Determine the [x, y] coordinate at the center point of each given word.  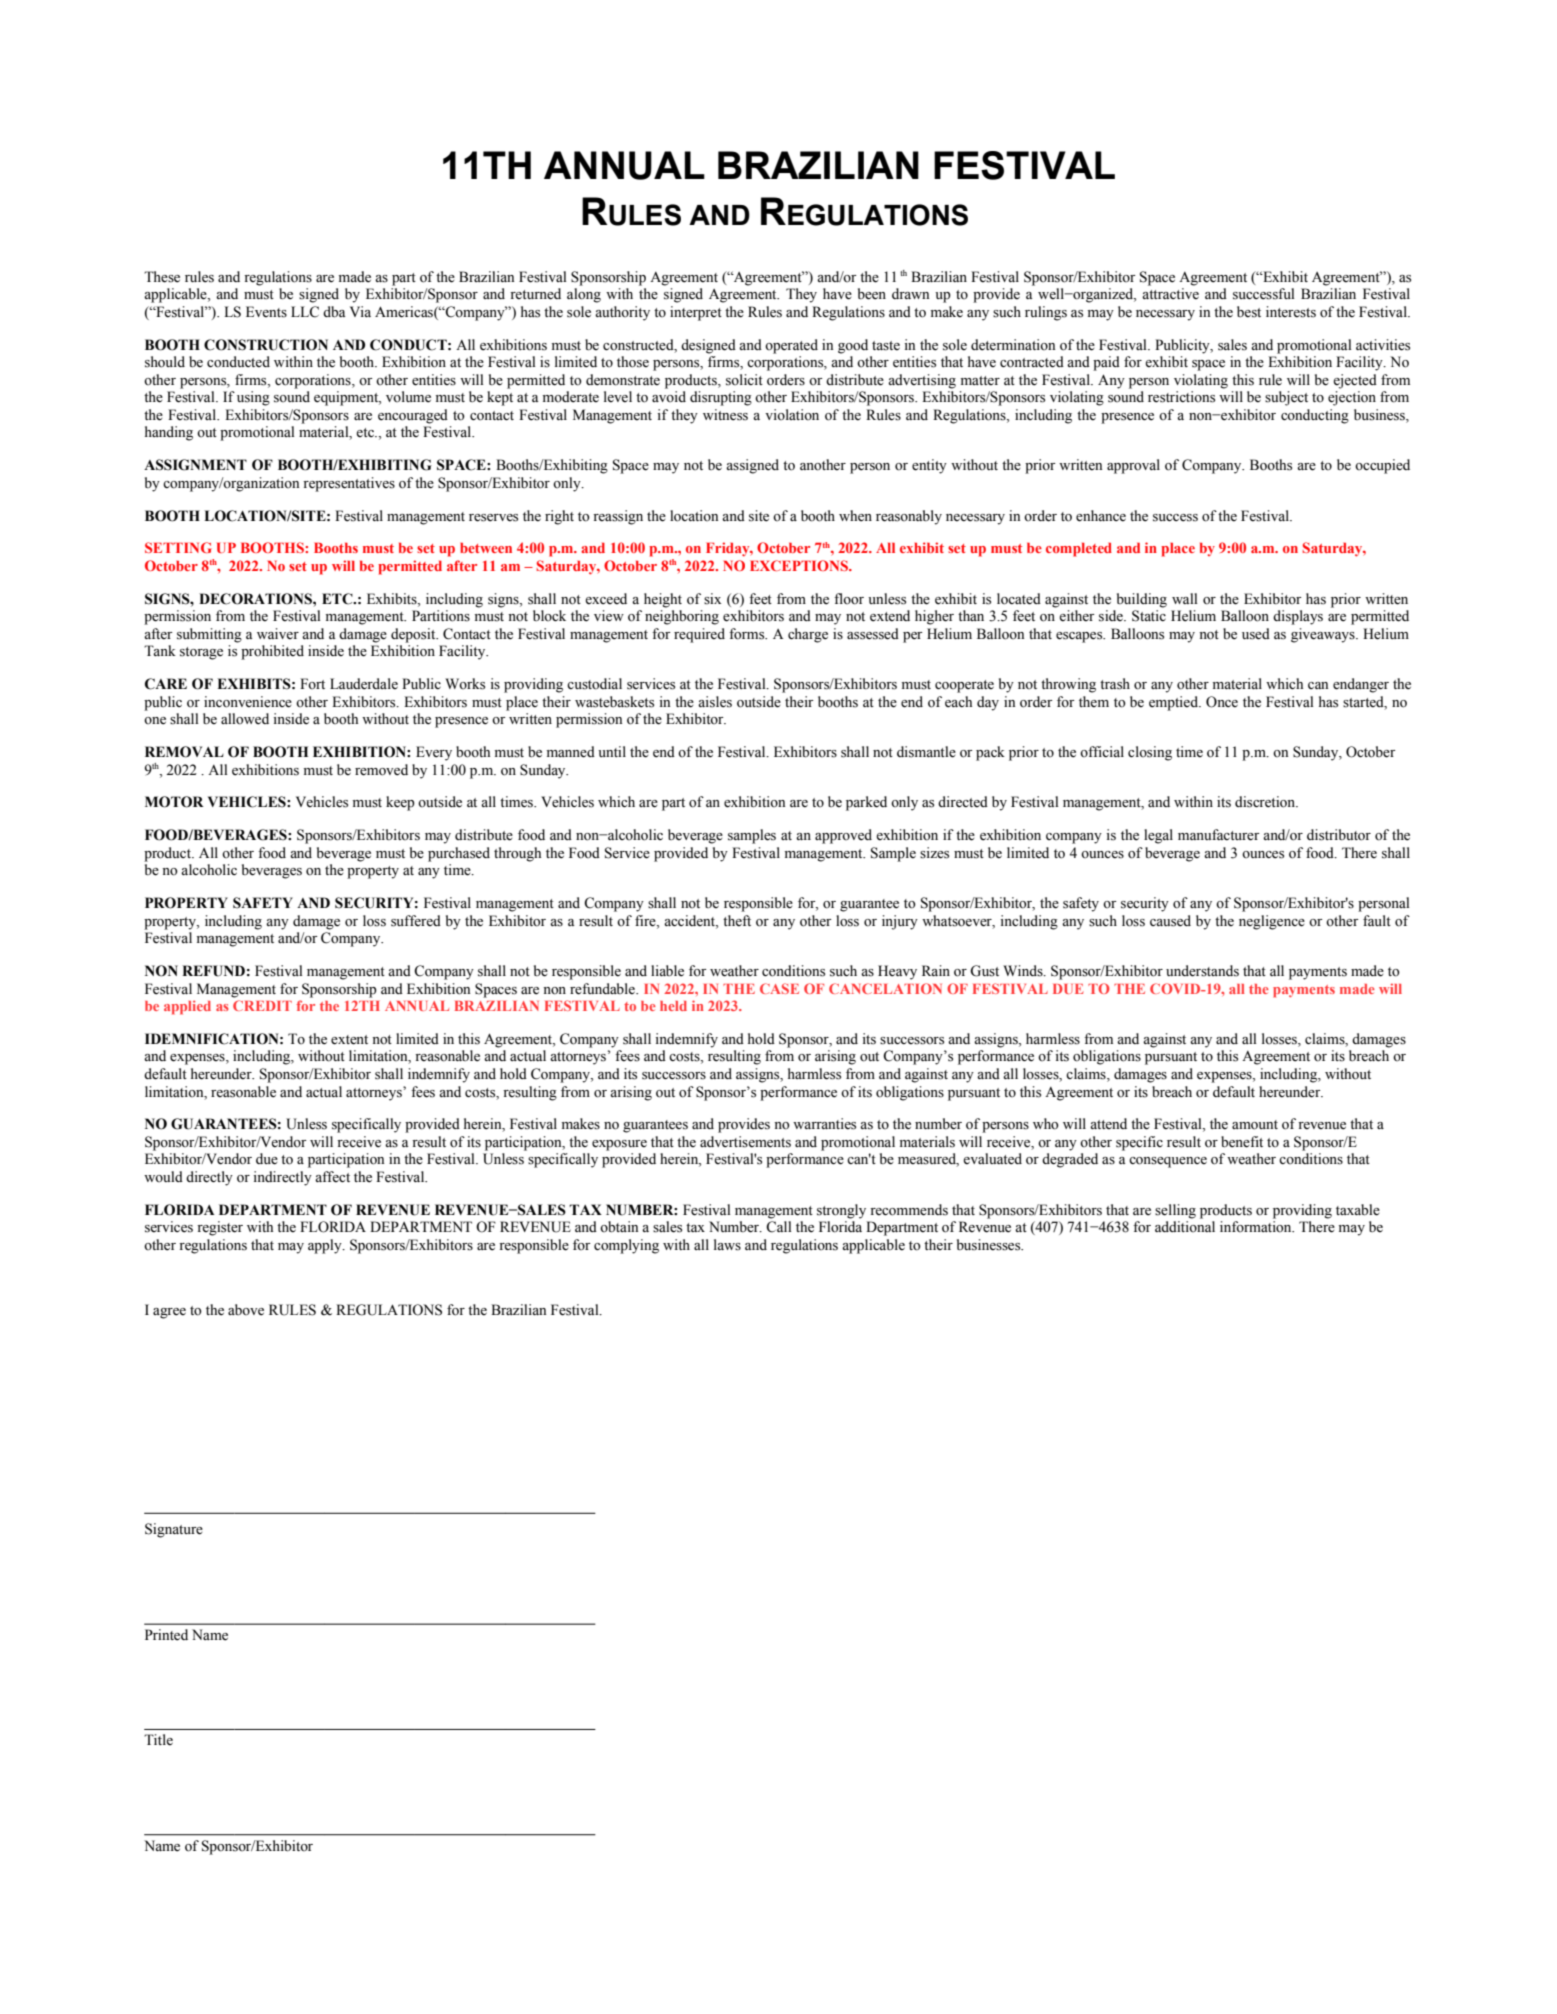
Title [158, 1740]
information [1257, 1227]
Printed [166, 1635]
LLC [305, 312]
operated [791, 346]
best [1249, 312]
